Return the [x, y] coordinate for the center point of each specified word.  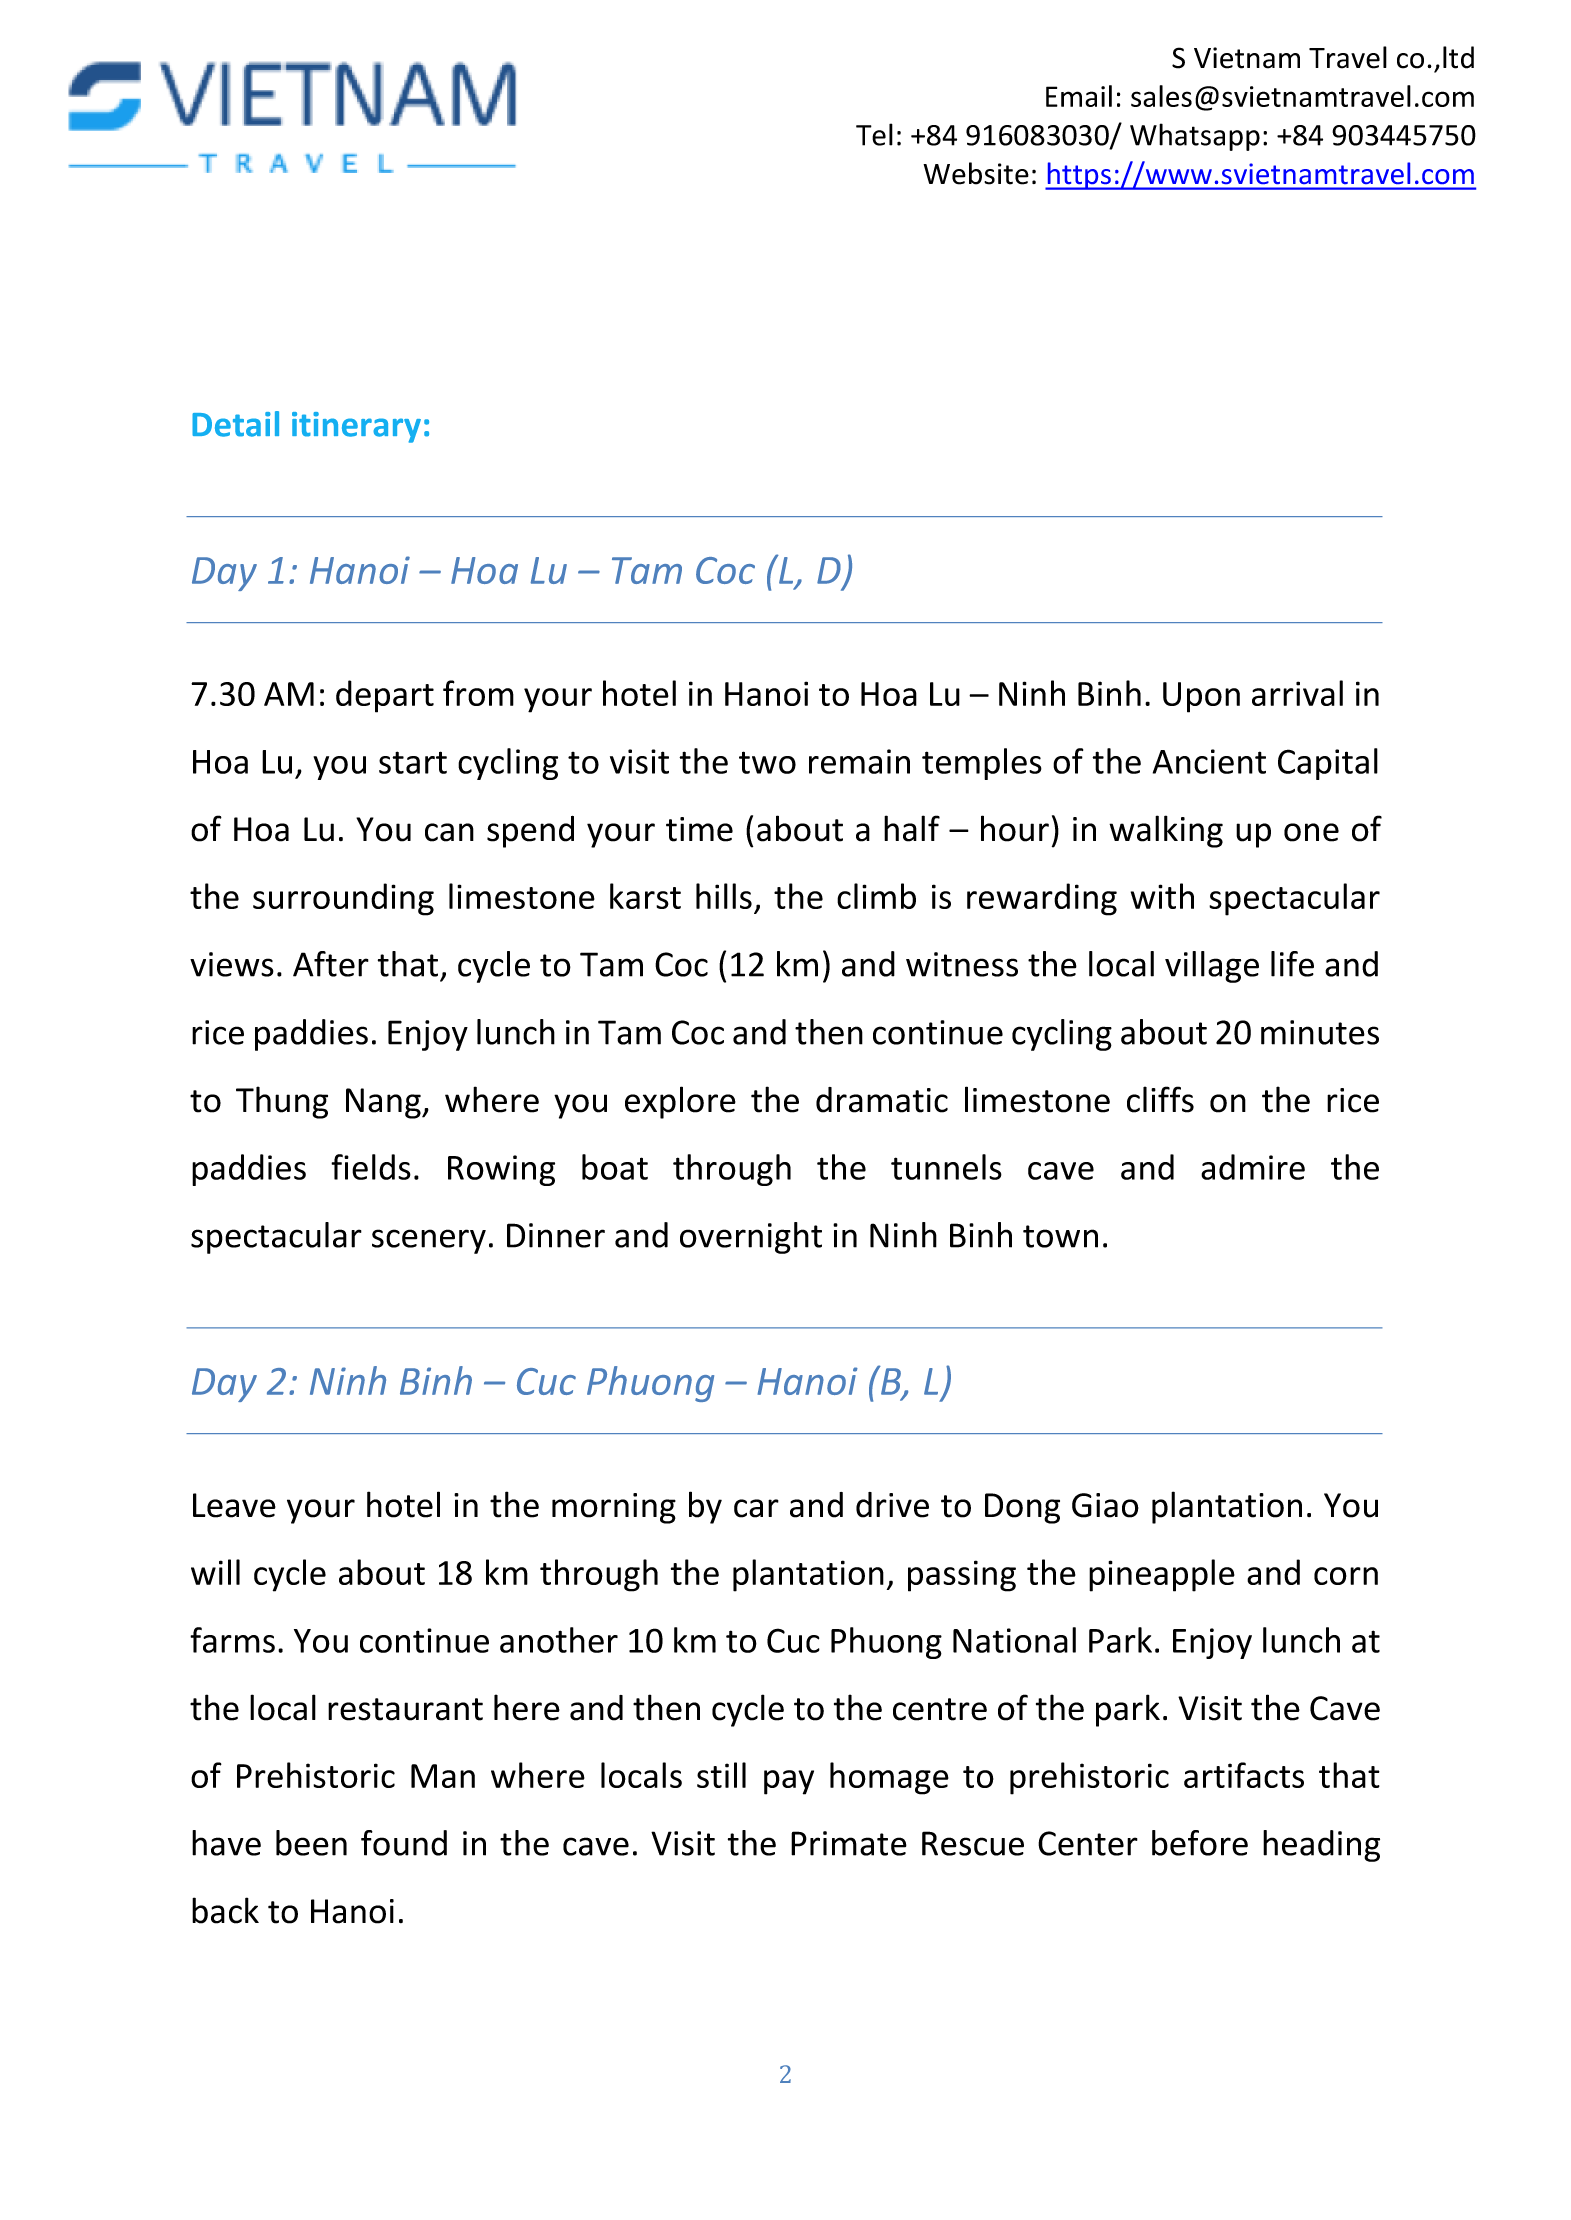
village [1212, 967]
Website [976, 173]
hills [724, 896]
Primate [849, 1843]
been [311, 1843]
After [331, 964]
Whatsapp [1195, 137]
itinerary [356, 427]
